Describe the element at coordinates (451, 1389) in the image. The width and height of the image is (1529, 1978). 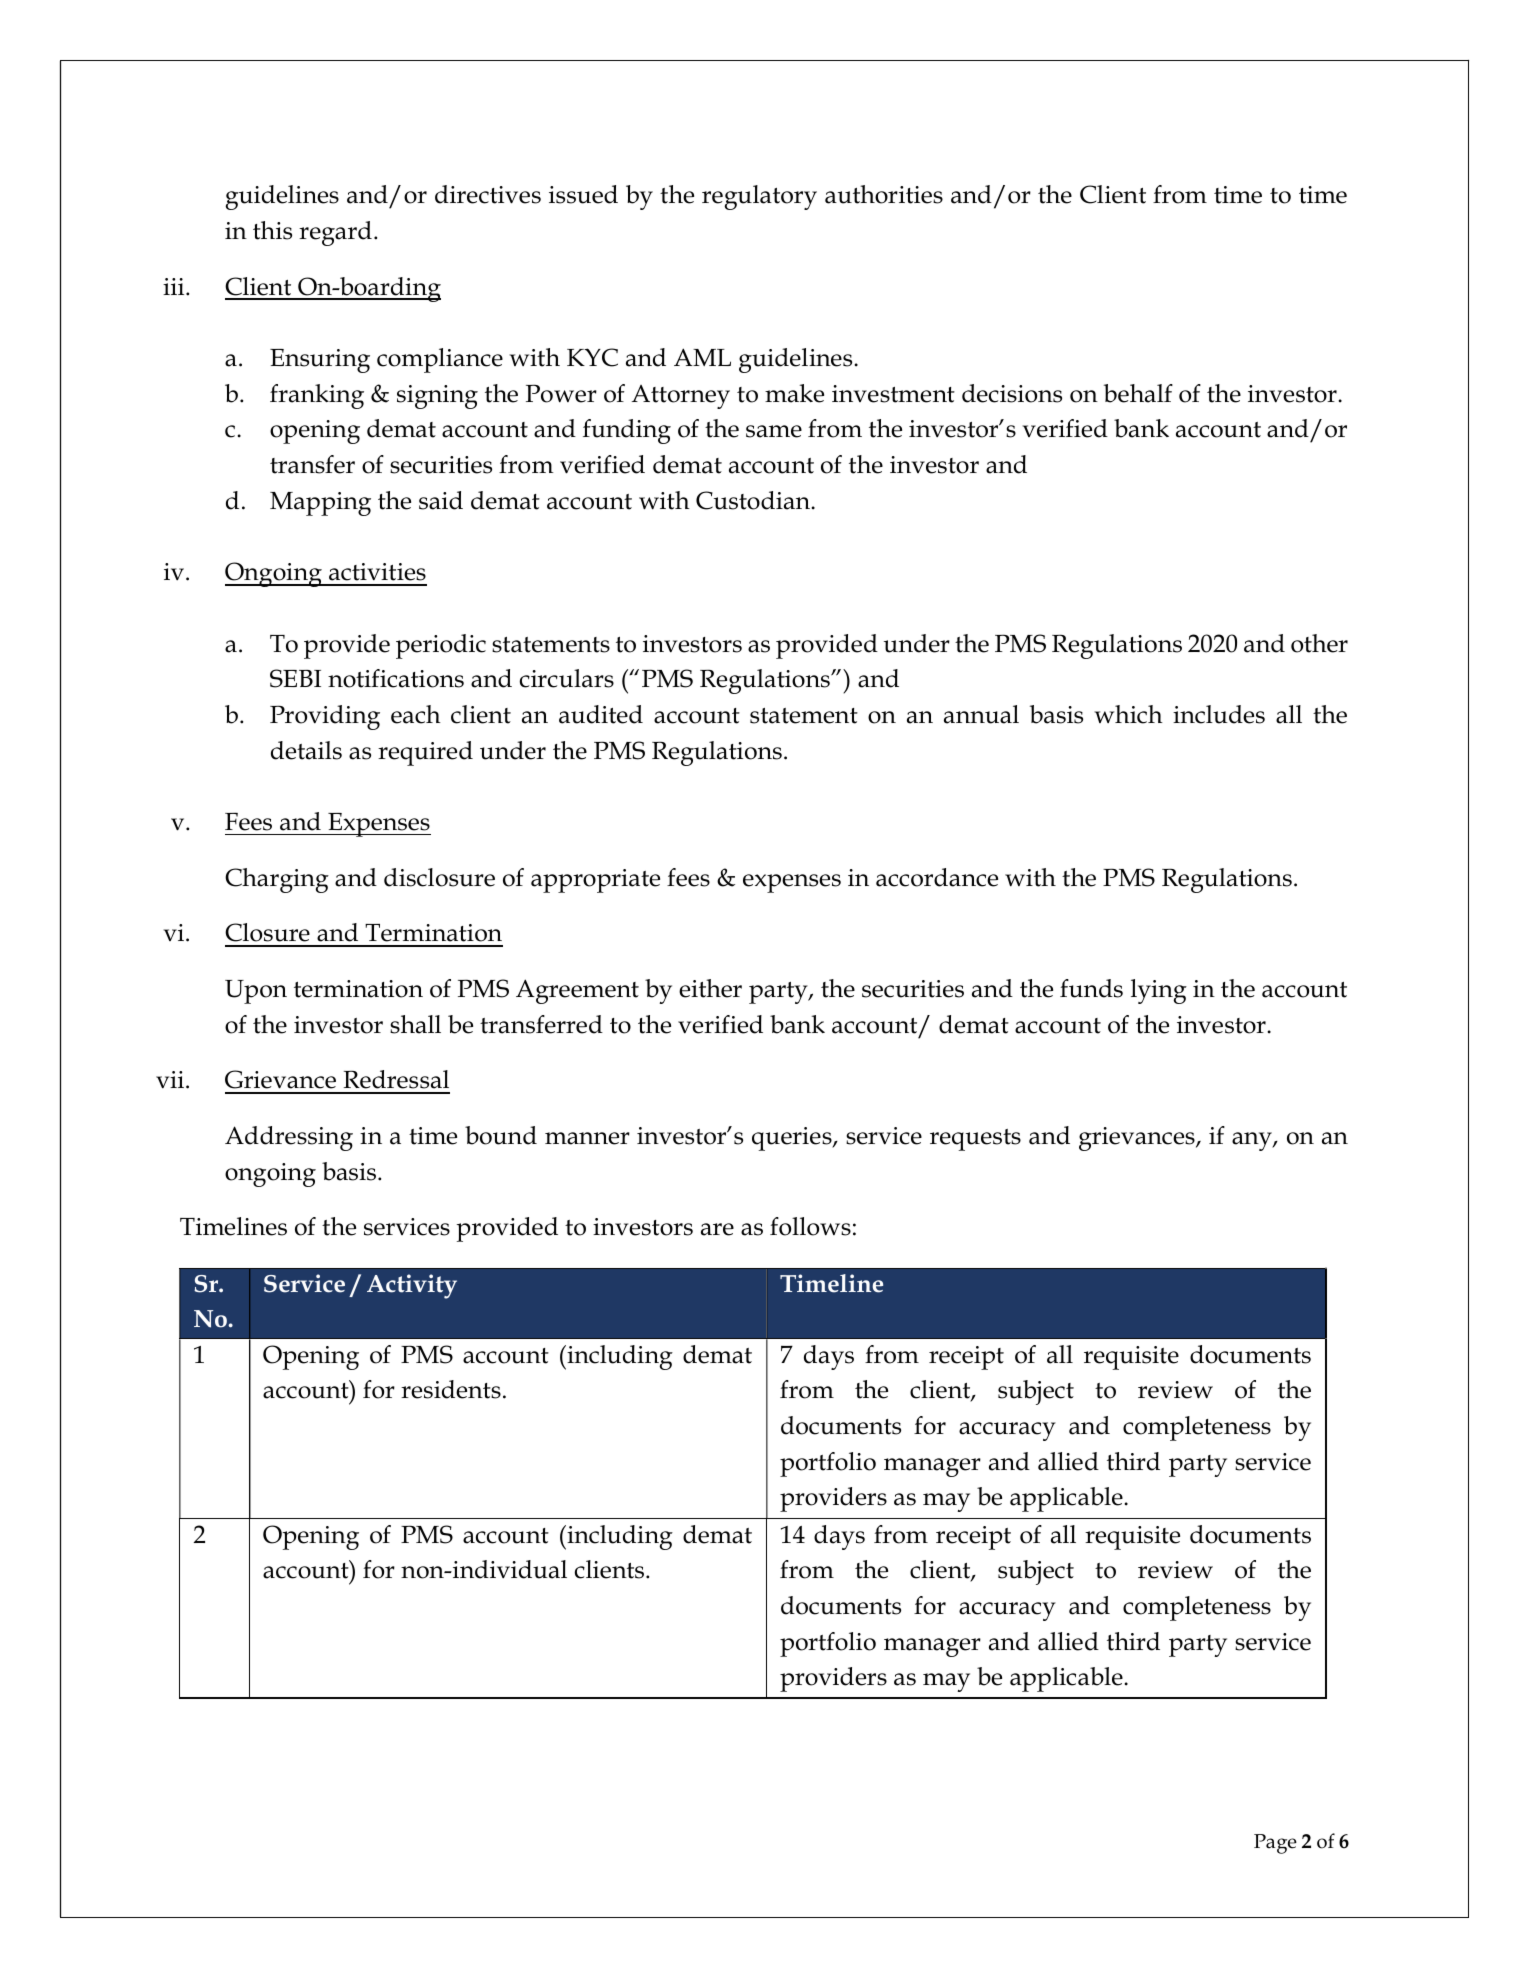
I see `residents` at that location.
